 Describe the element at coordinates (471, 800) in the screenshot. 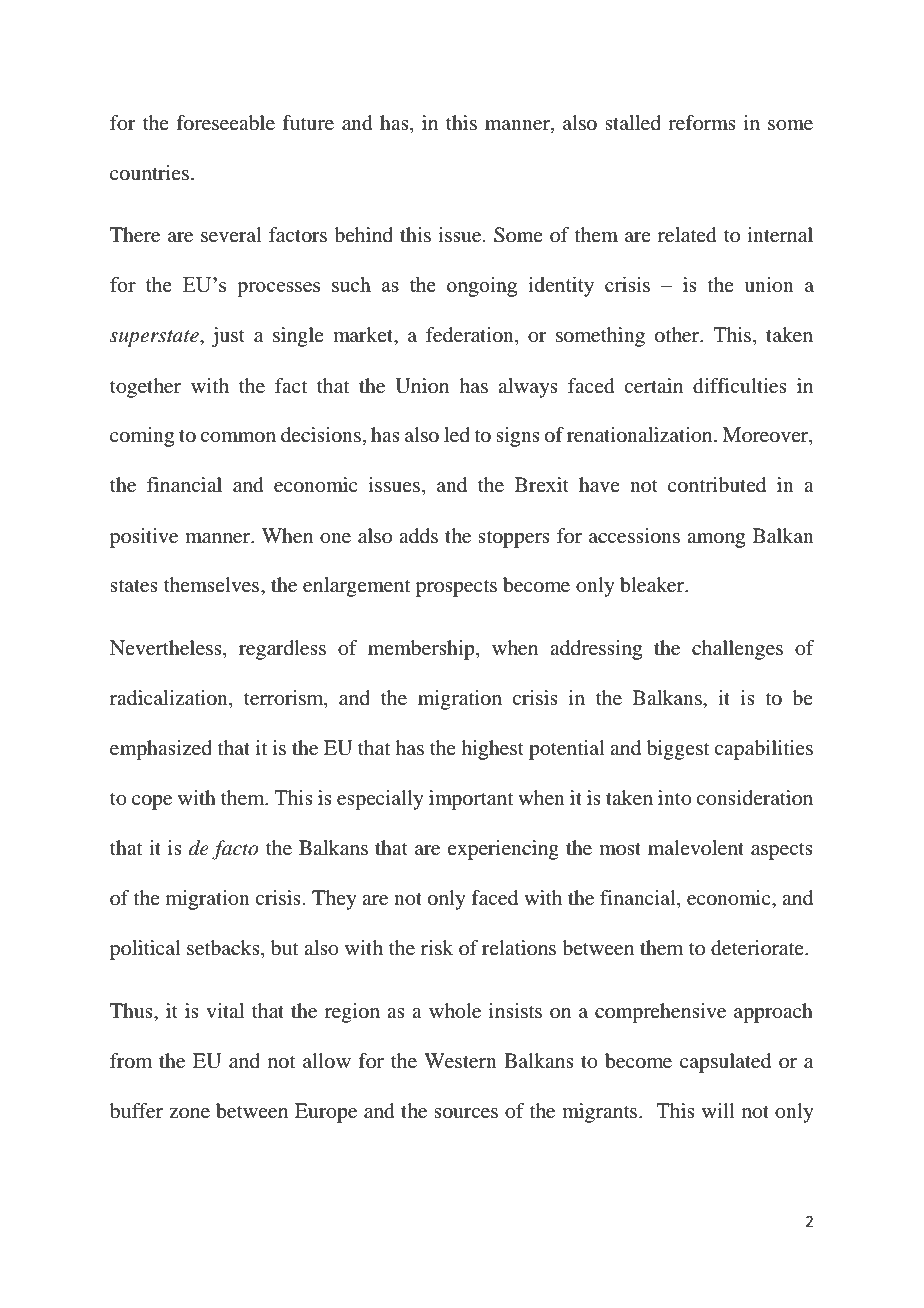

I see `important` at that location.
